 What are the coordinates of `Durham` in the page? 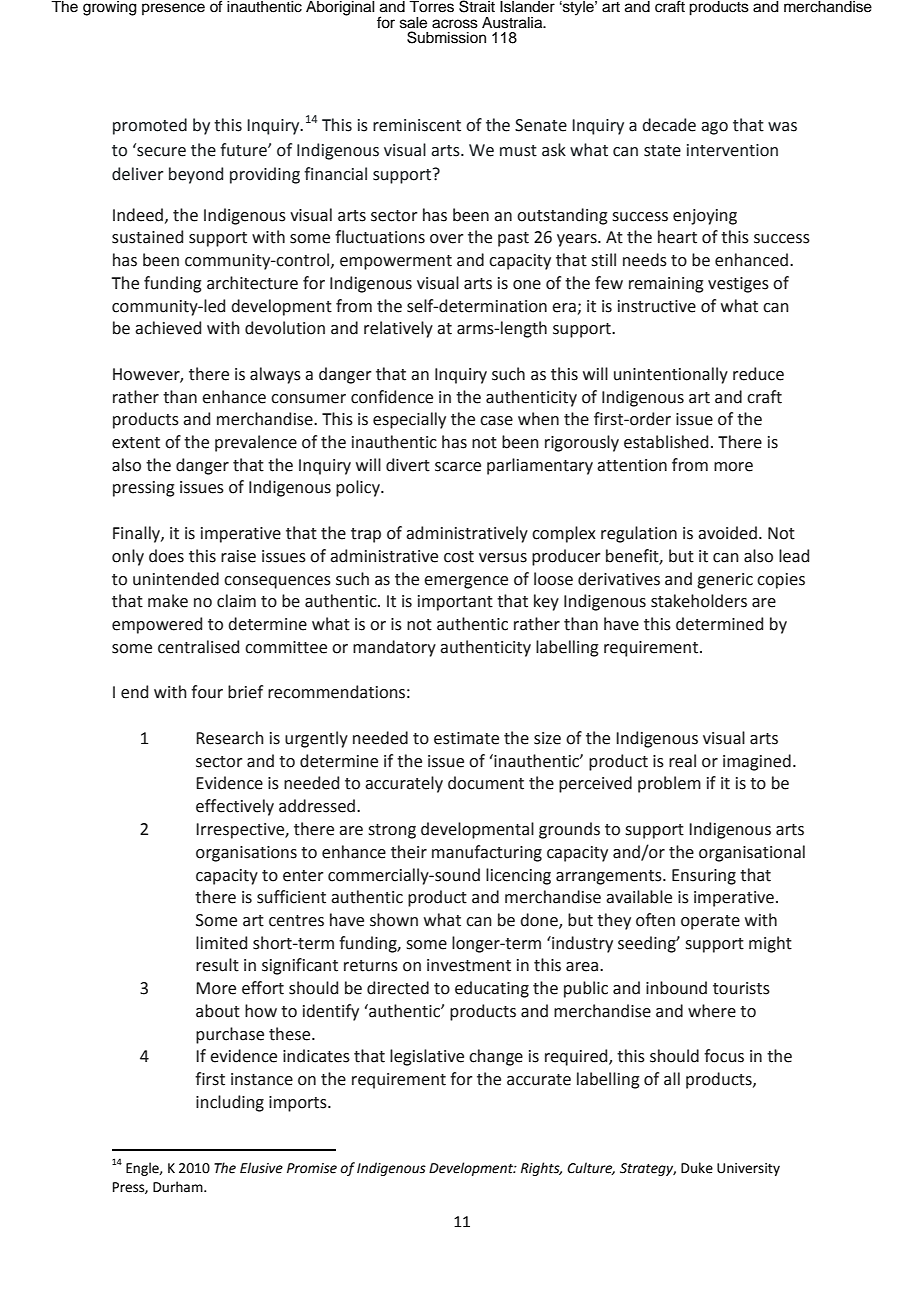 It's located at (179, 1187).
